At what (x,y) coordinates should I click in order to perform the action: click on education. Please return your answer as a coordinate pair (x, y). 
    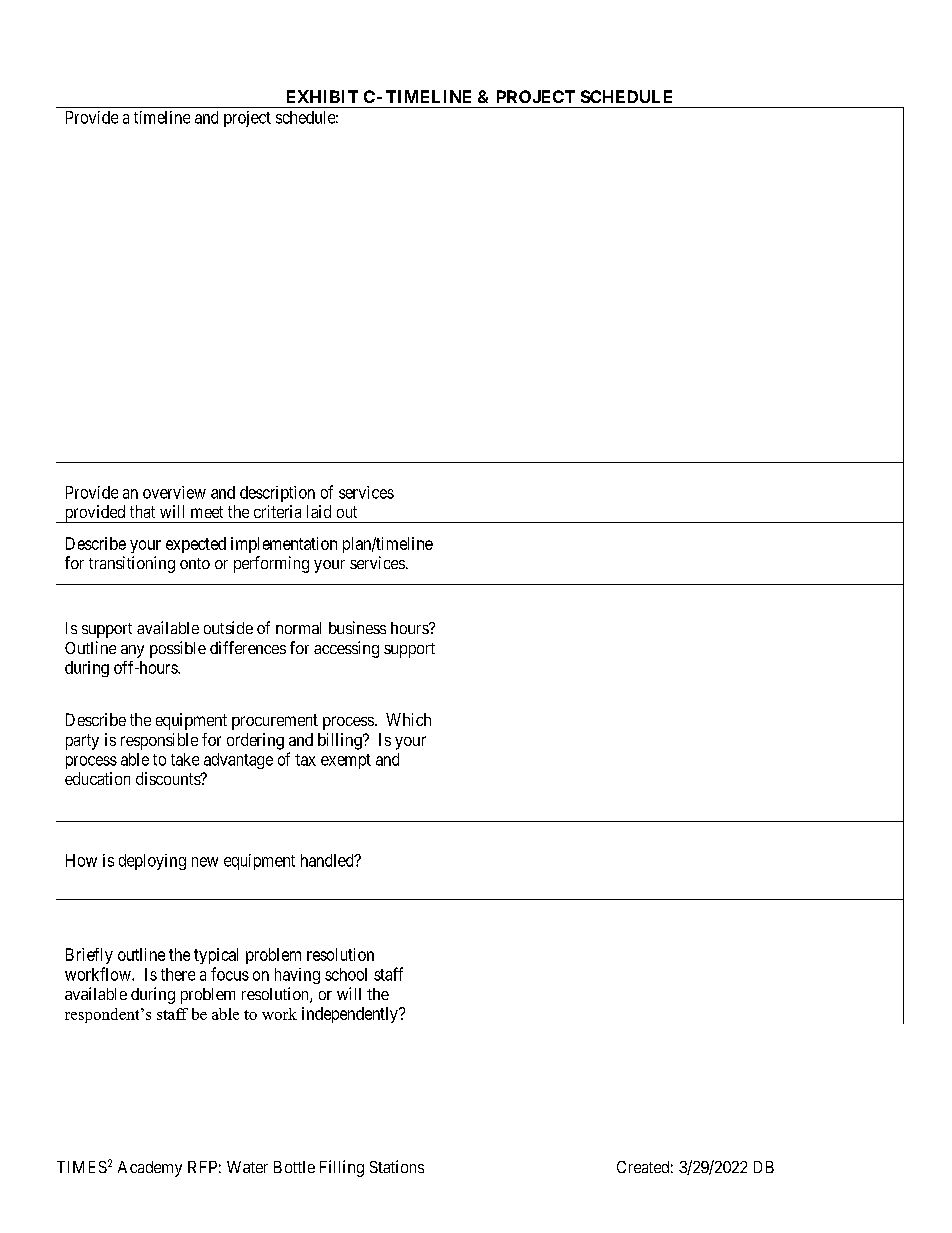
    Looking at the image, I should click on (97, 778).
